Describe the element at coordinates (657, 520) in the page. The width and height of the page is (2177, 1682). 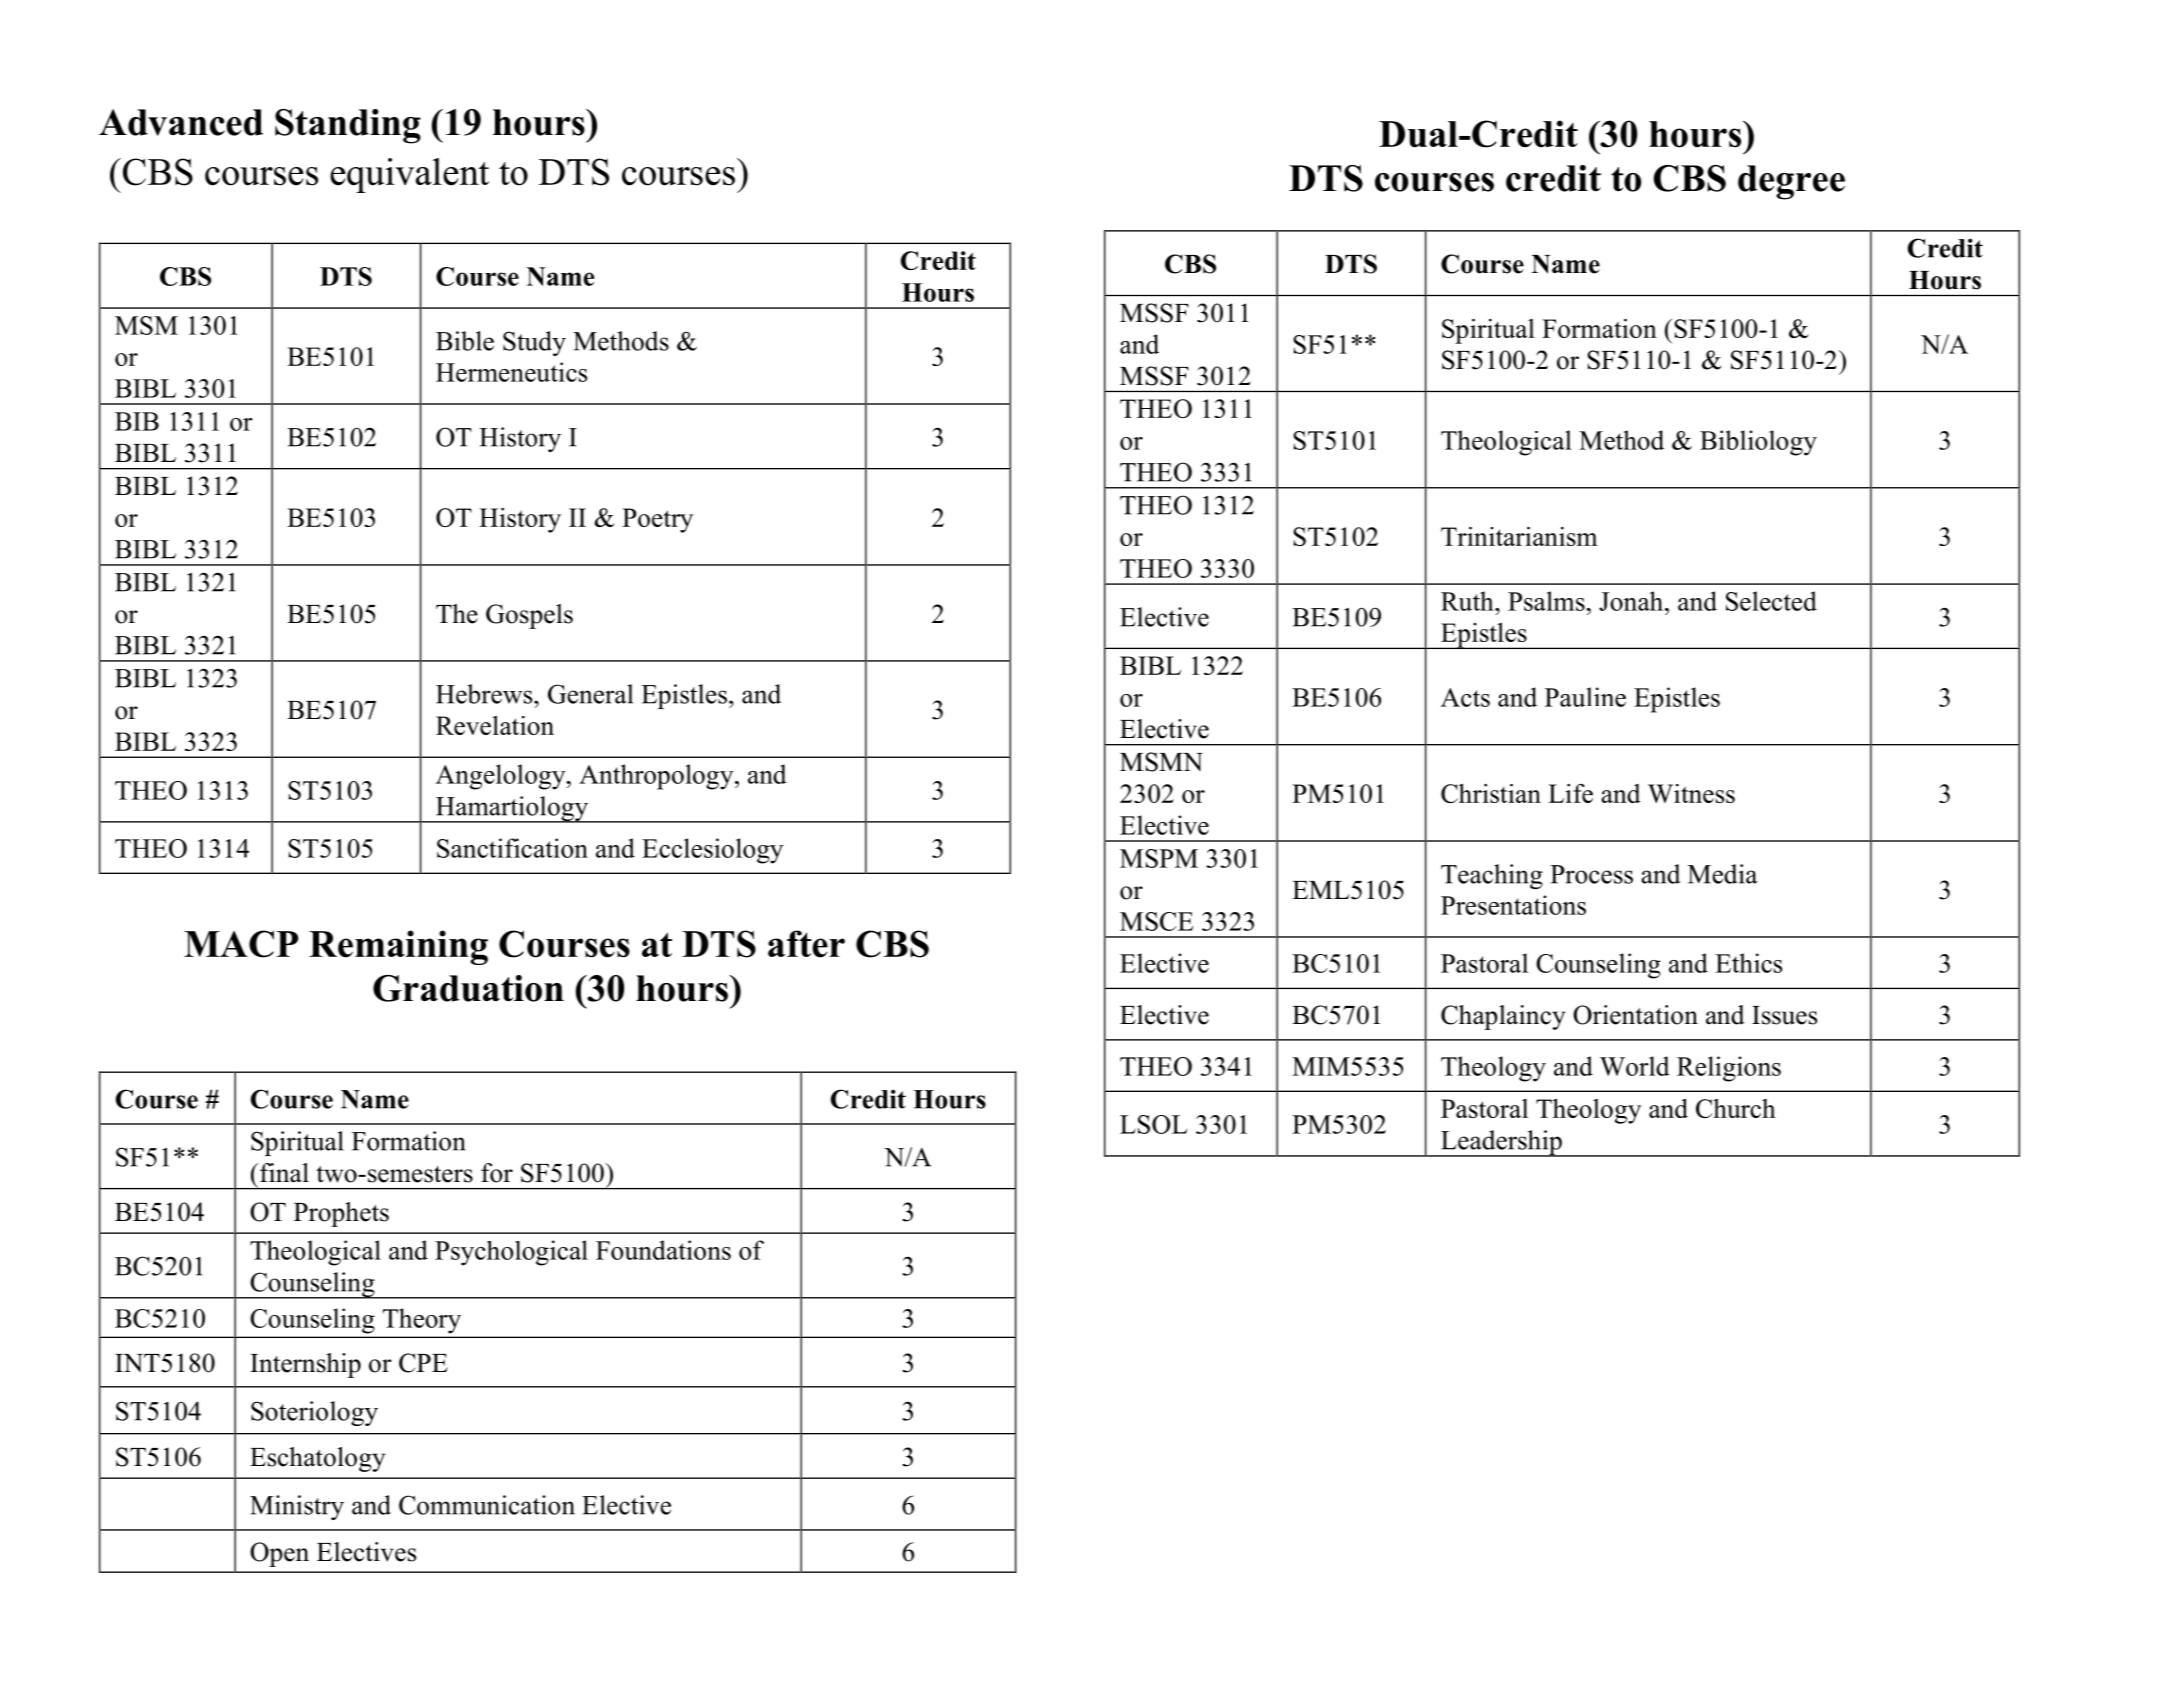
I see `Poetry` at that location.
